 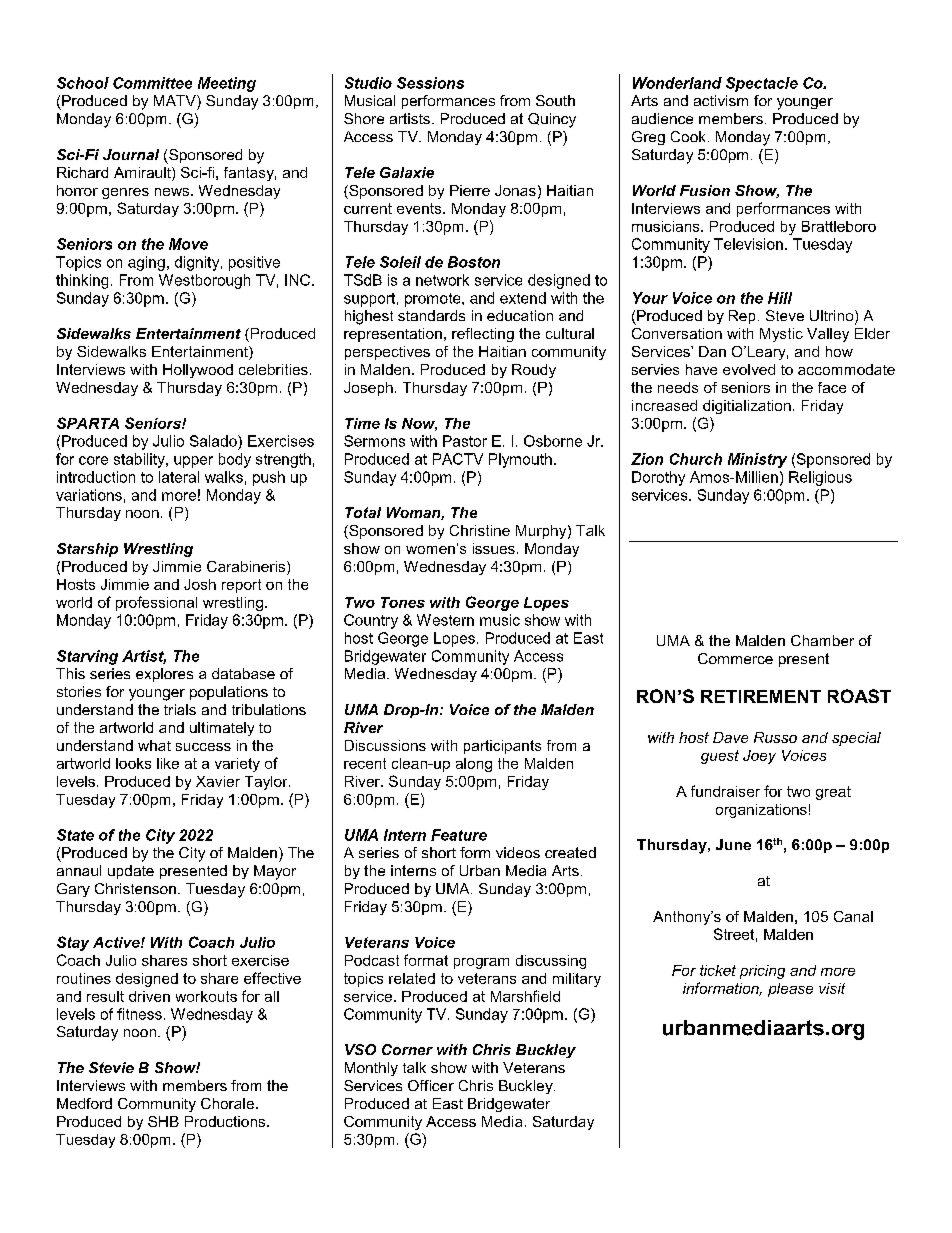 What do you see at coordinates (131, 872) in the document?
I see `update` at bounding box center [131, 872].
